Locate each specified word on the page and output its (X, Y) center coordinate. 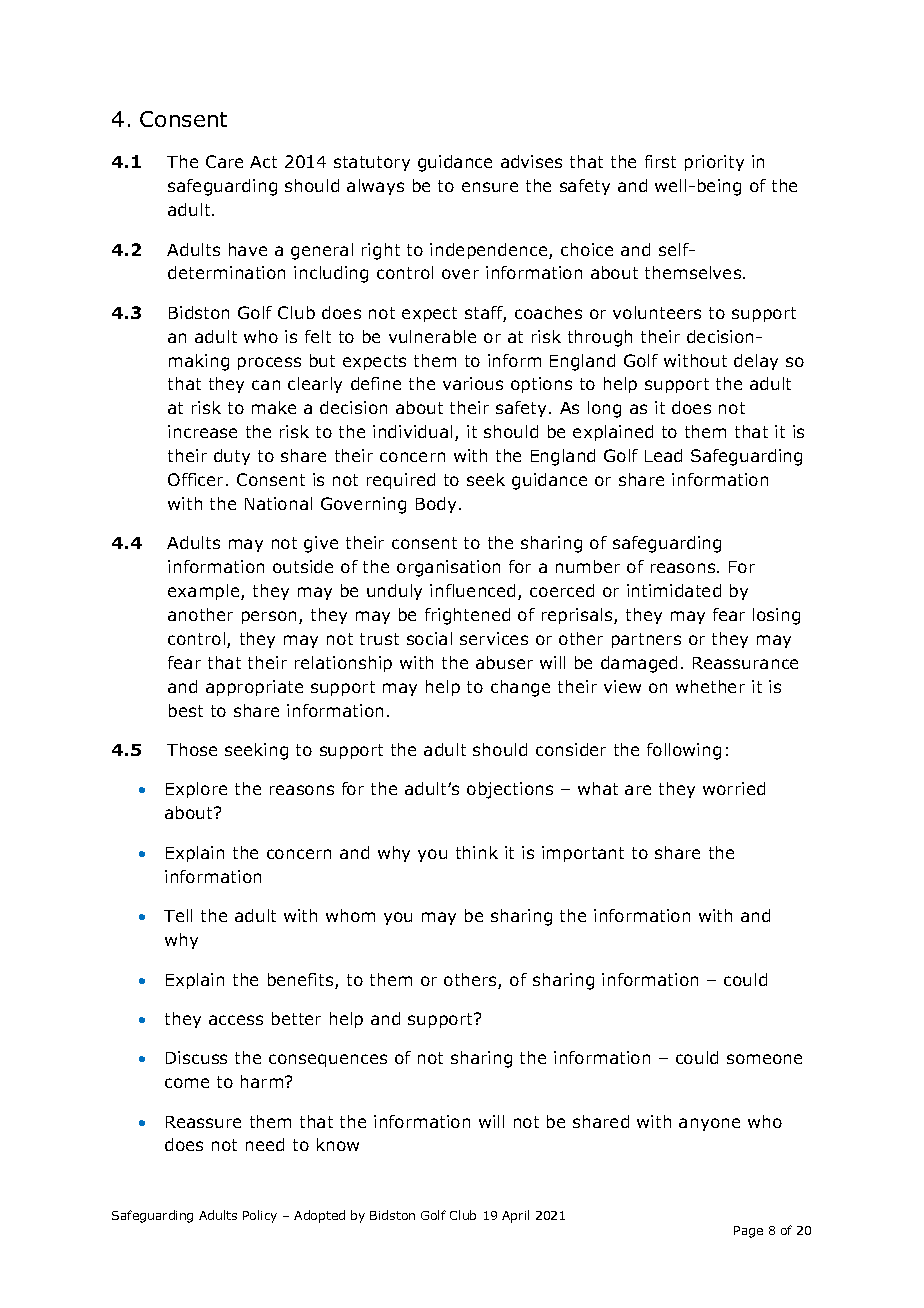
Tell (178, 915)
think (477, 852)
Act (263, 162)
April (515, 1216)
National (278, 503)
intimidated (674, 590)
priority (714, 163)
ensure (490, 187)
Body (436, 505)
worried (734, 788)
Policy (260, 1216)
